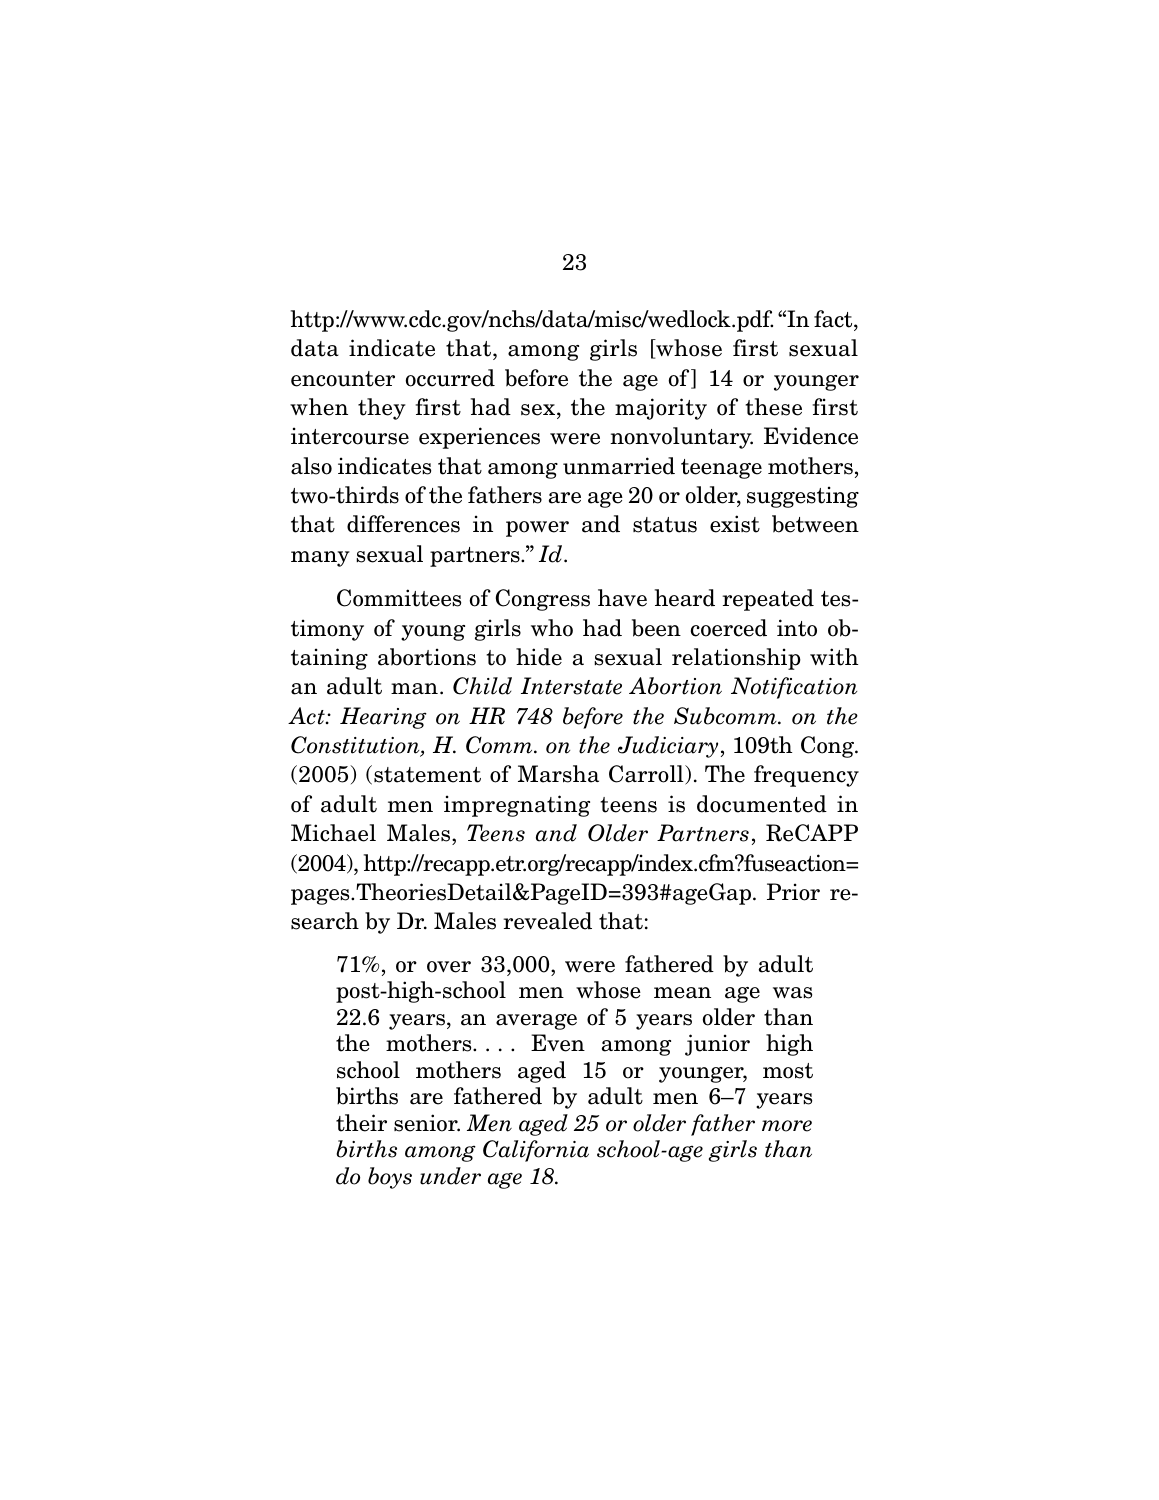 The image size is (1159, 1500). Describe the element at coordinates (536, 1151) in the screenshot. I see `California` at that location.
